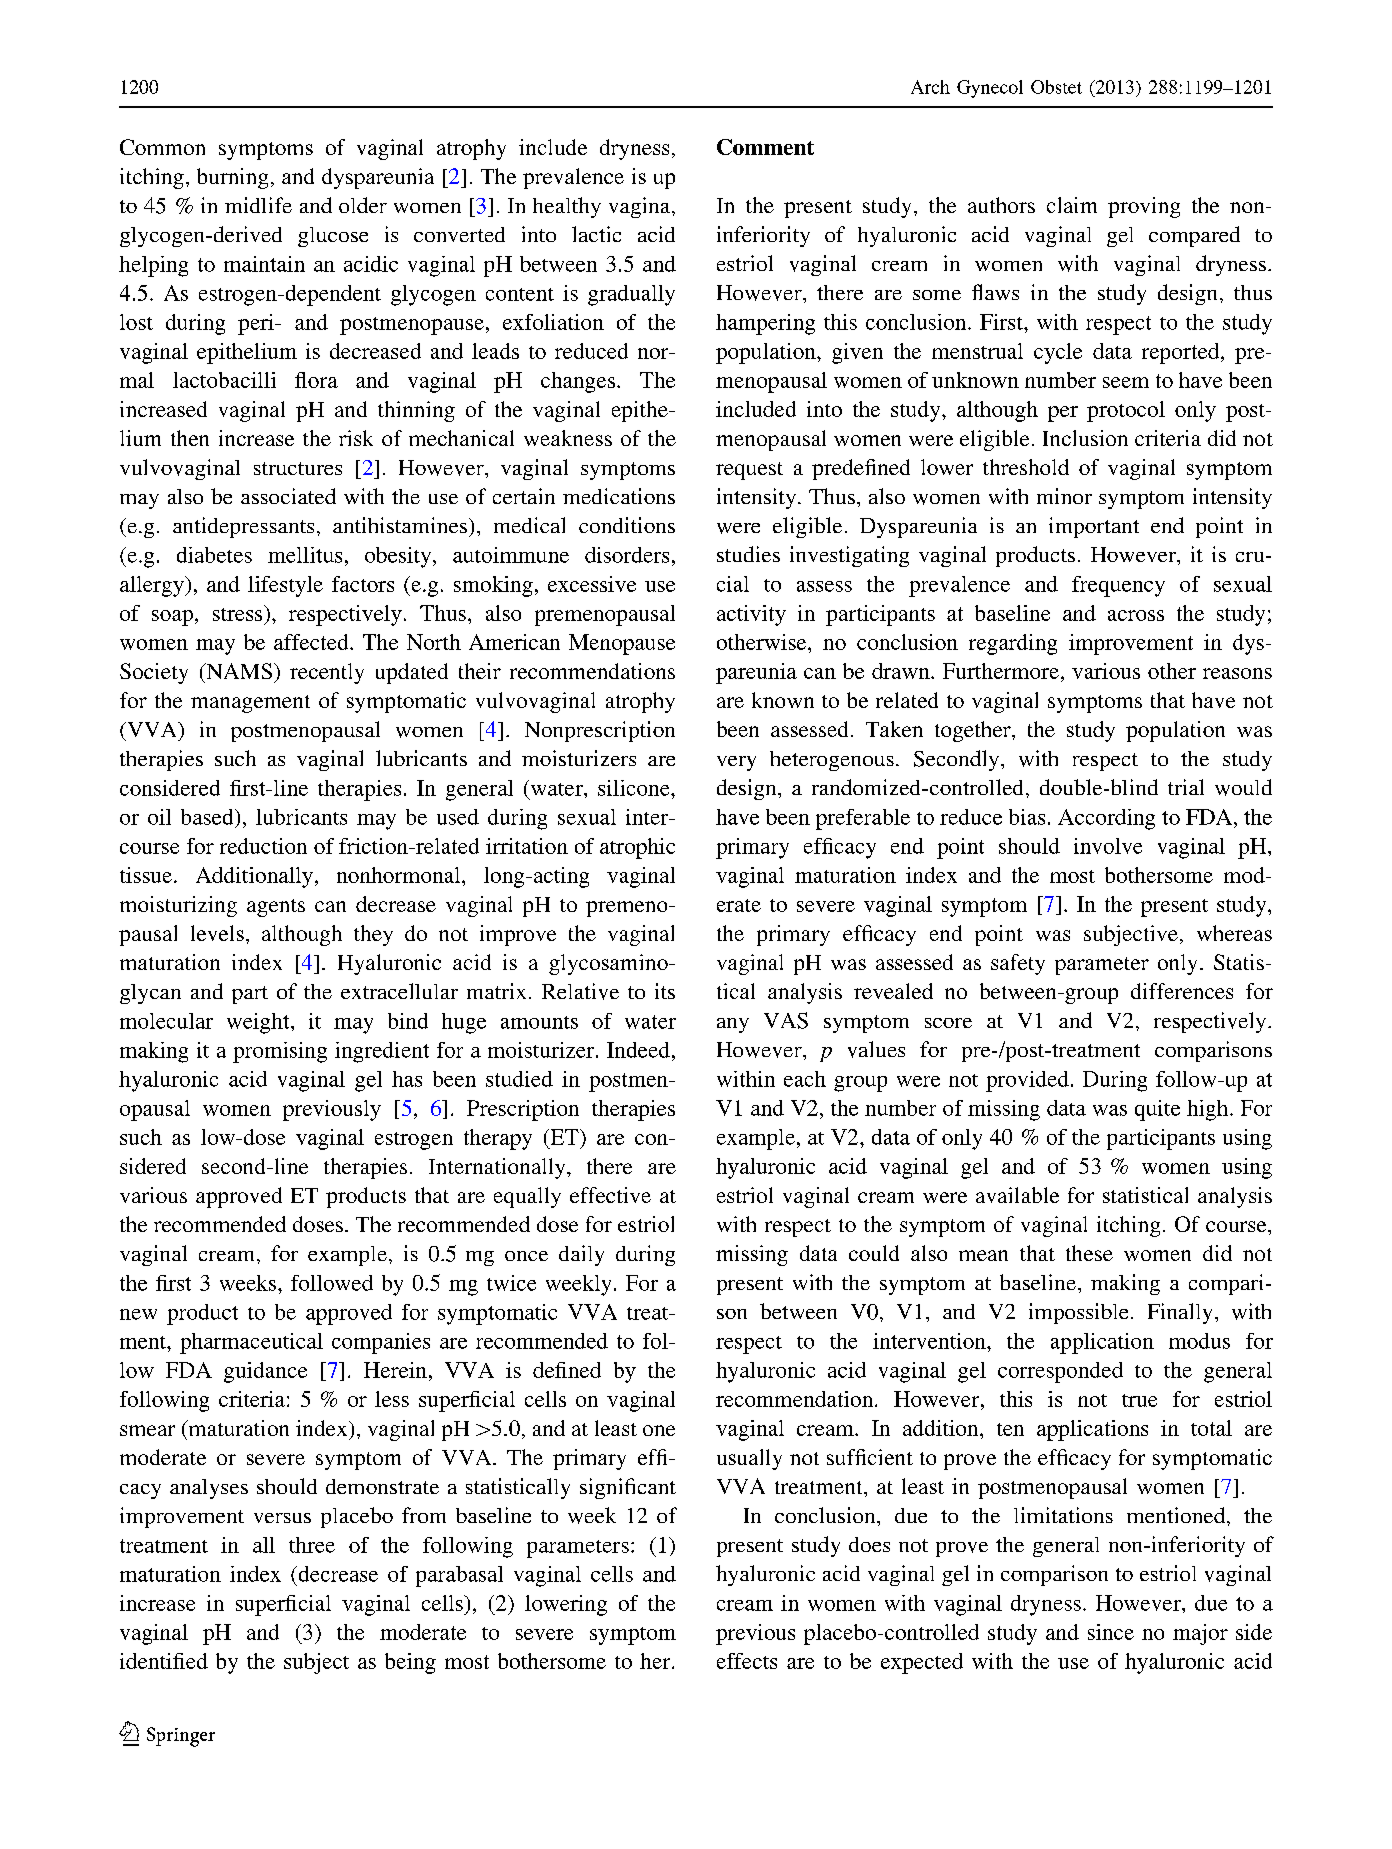 This image has height=1849, width=1392. I want to click on new, so click(138, 1314).
